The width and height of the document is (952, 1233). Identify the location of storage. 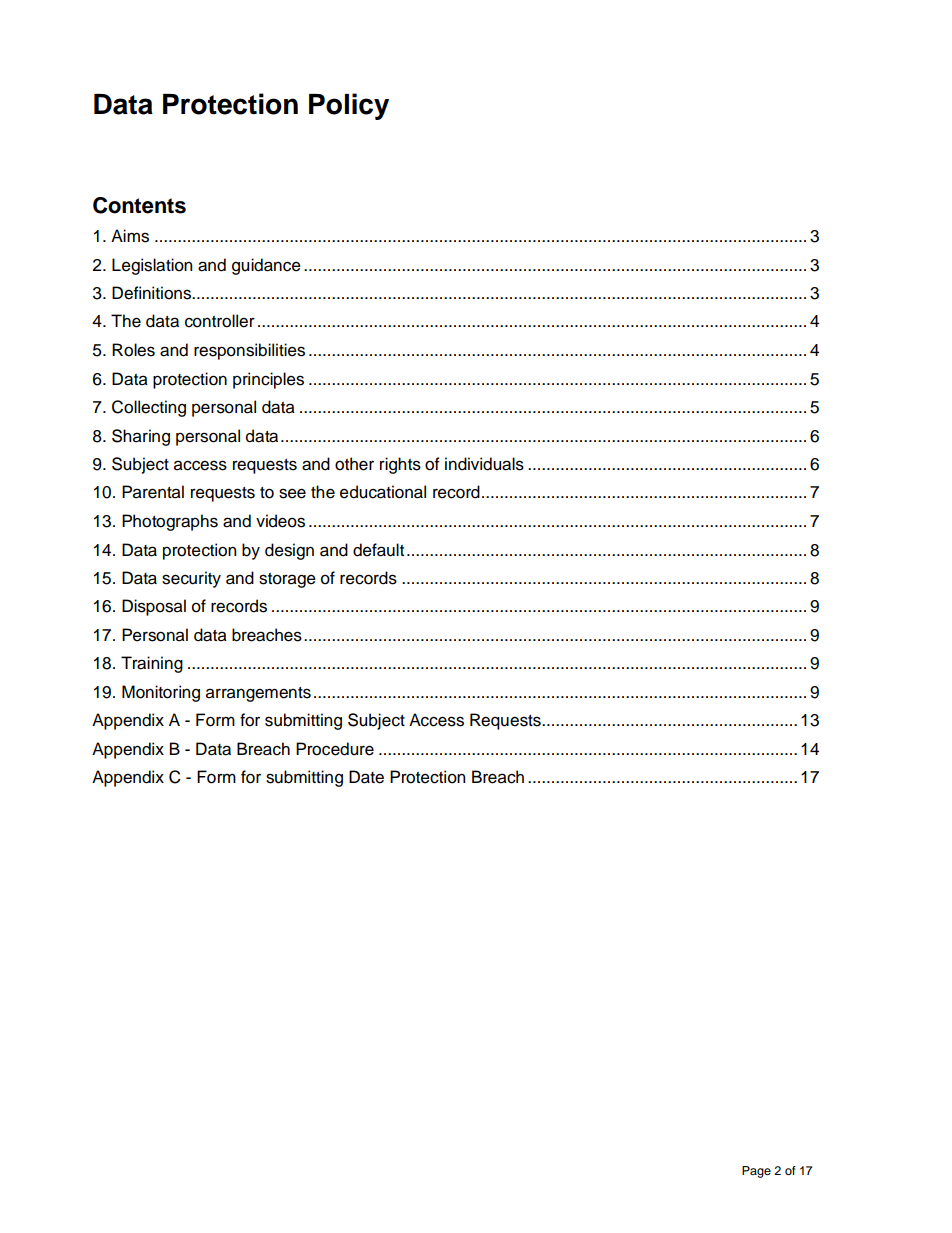
(287, 580).
